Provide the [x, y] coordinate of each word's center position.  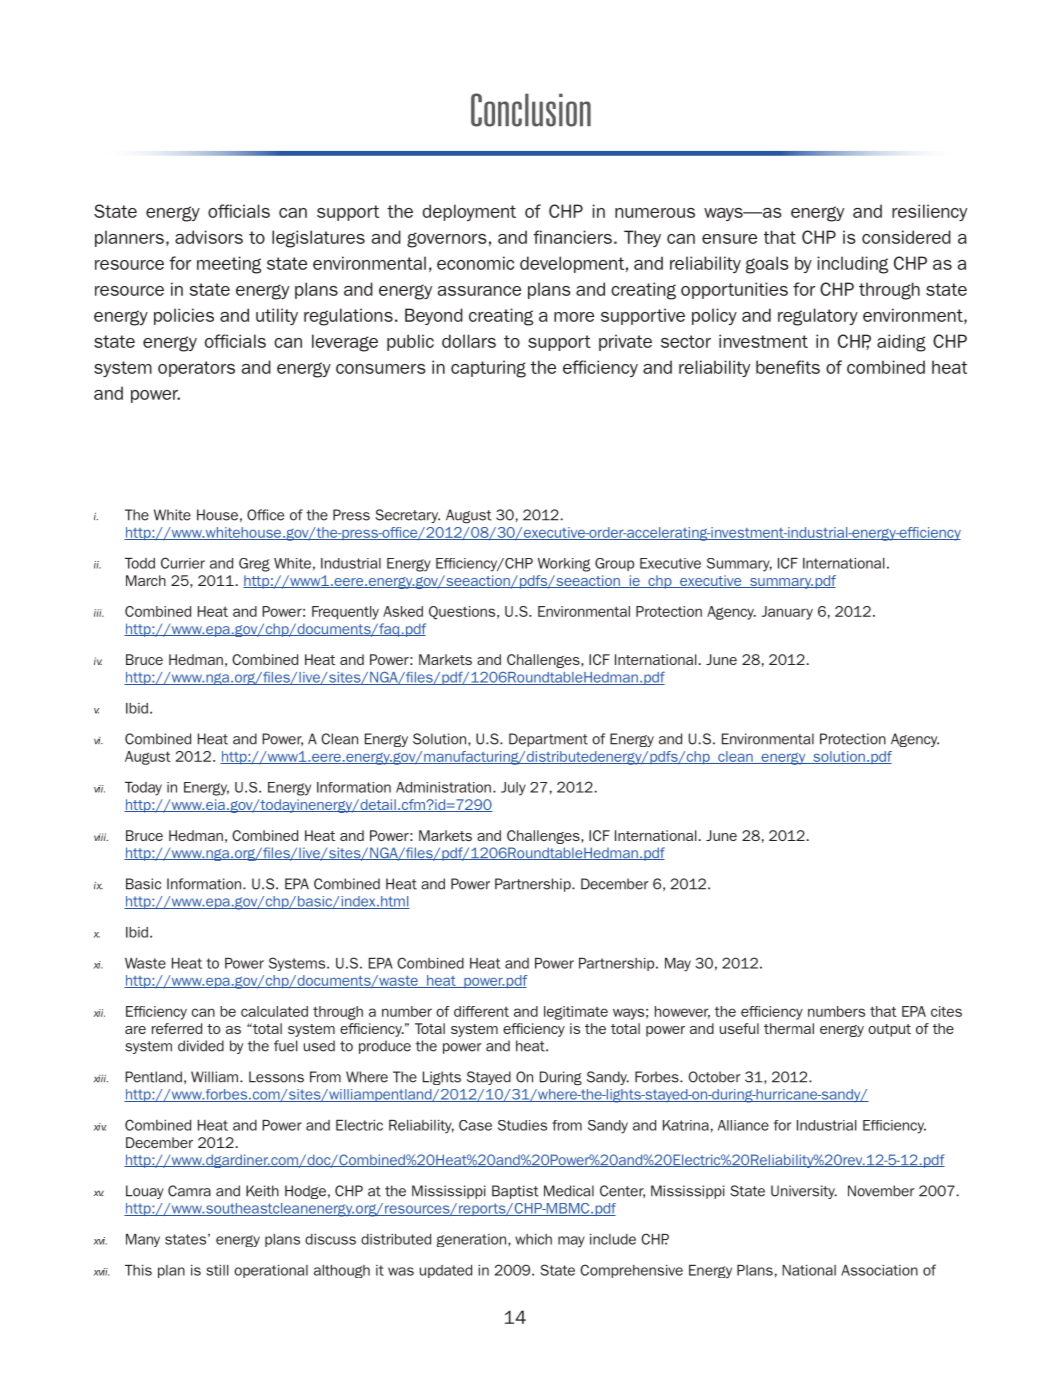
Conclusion [531, 110]
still [217, 1270]
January [787, 613]
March [146, 580]
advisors [209, 237]
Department [548, 740]
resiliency [929, 212]
